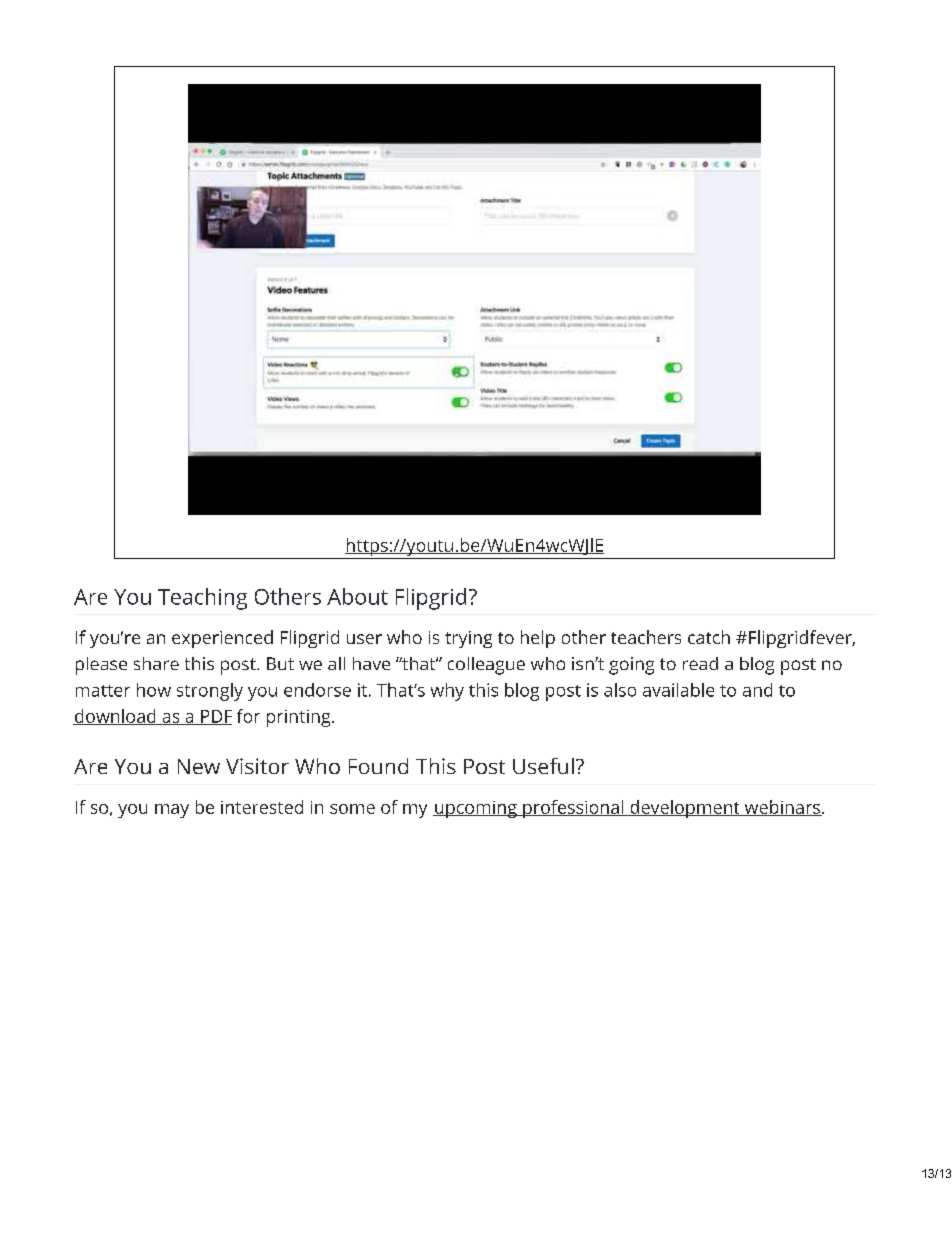 This image has width=952, height=1233. I want to click on available, so click(678, 690).
